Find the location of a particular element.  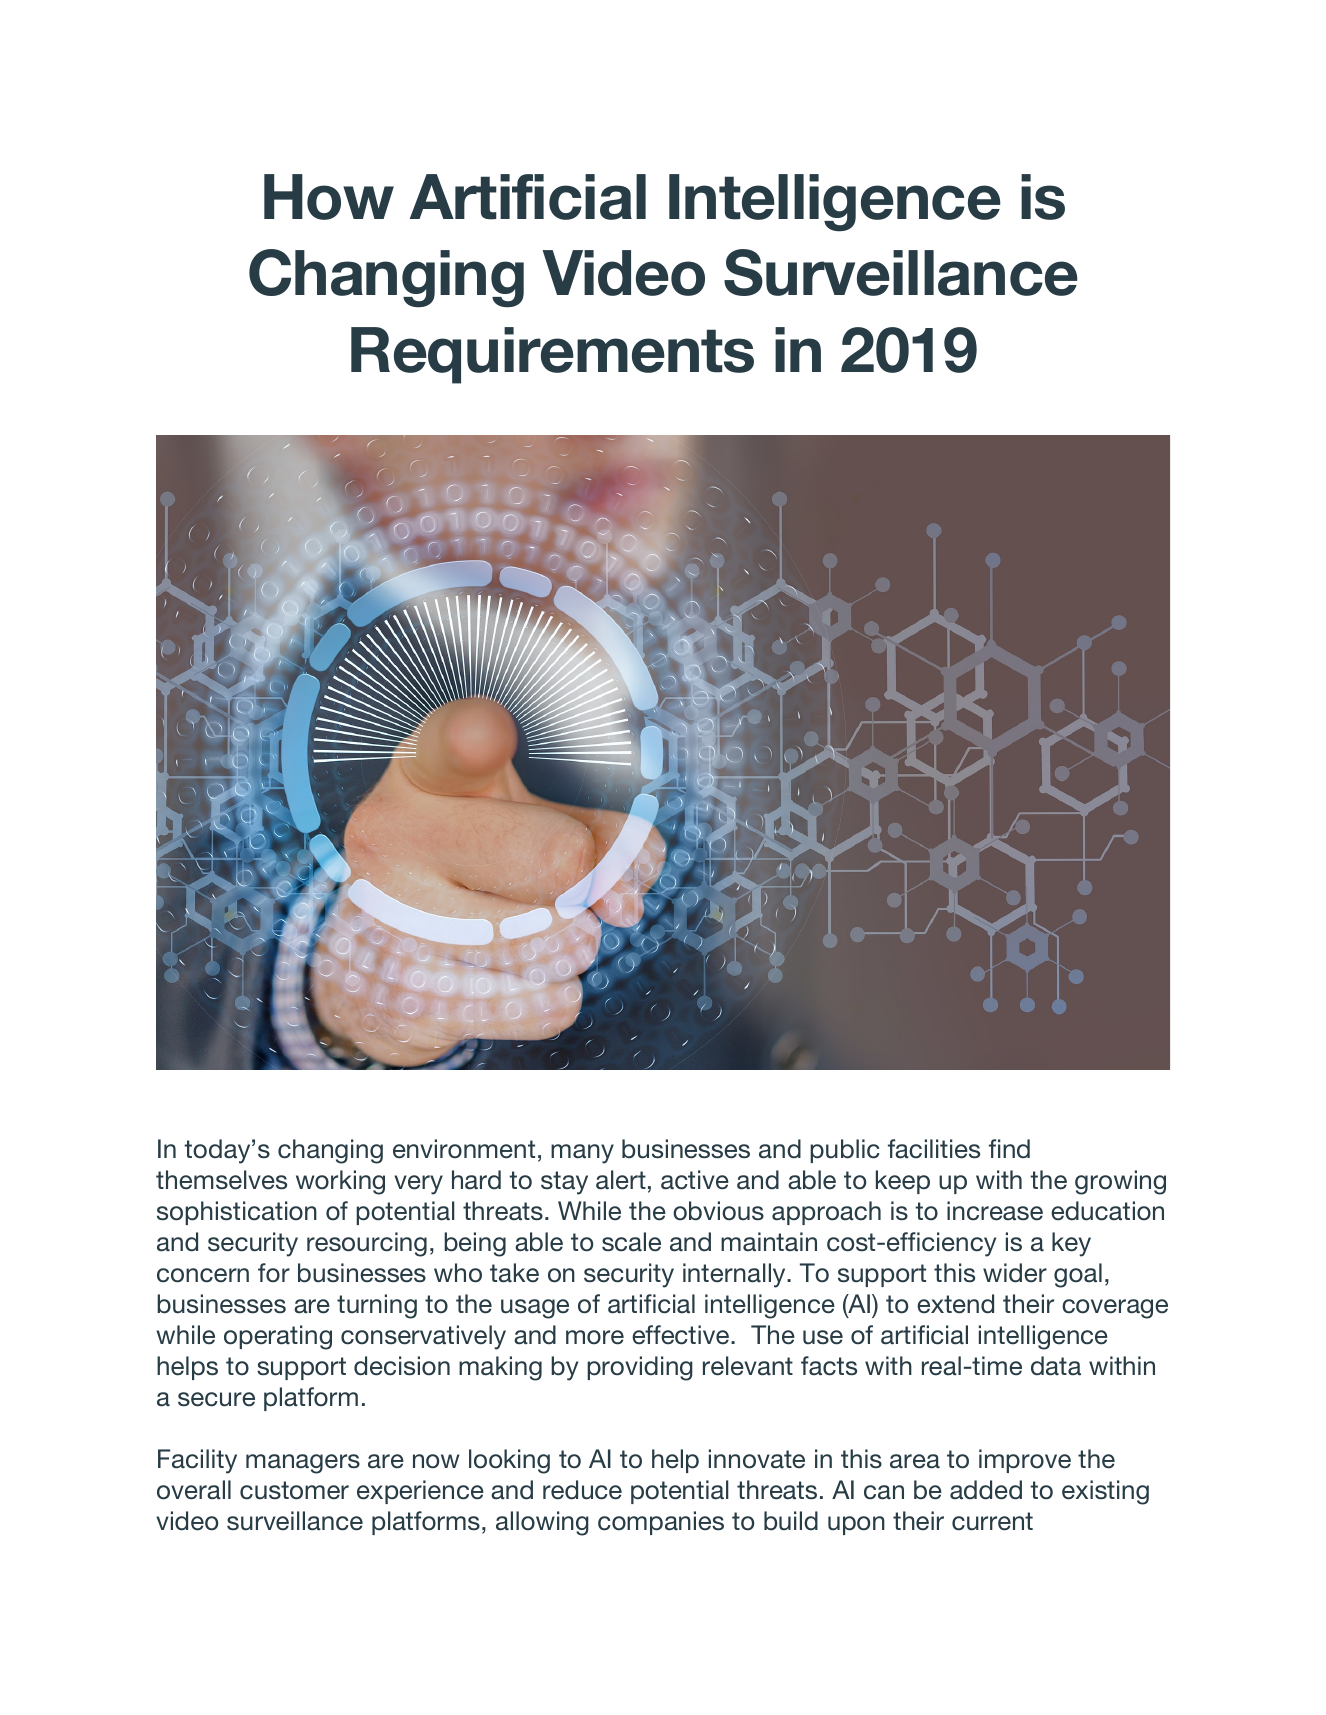

many is located at coordinates (582, 1154).
